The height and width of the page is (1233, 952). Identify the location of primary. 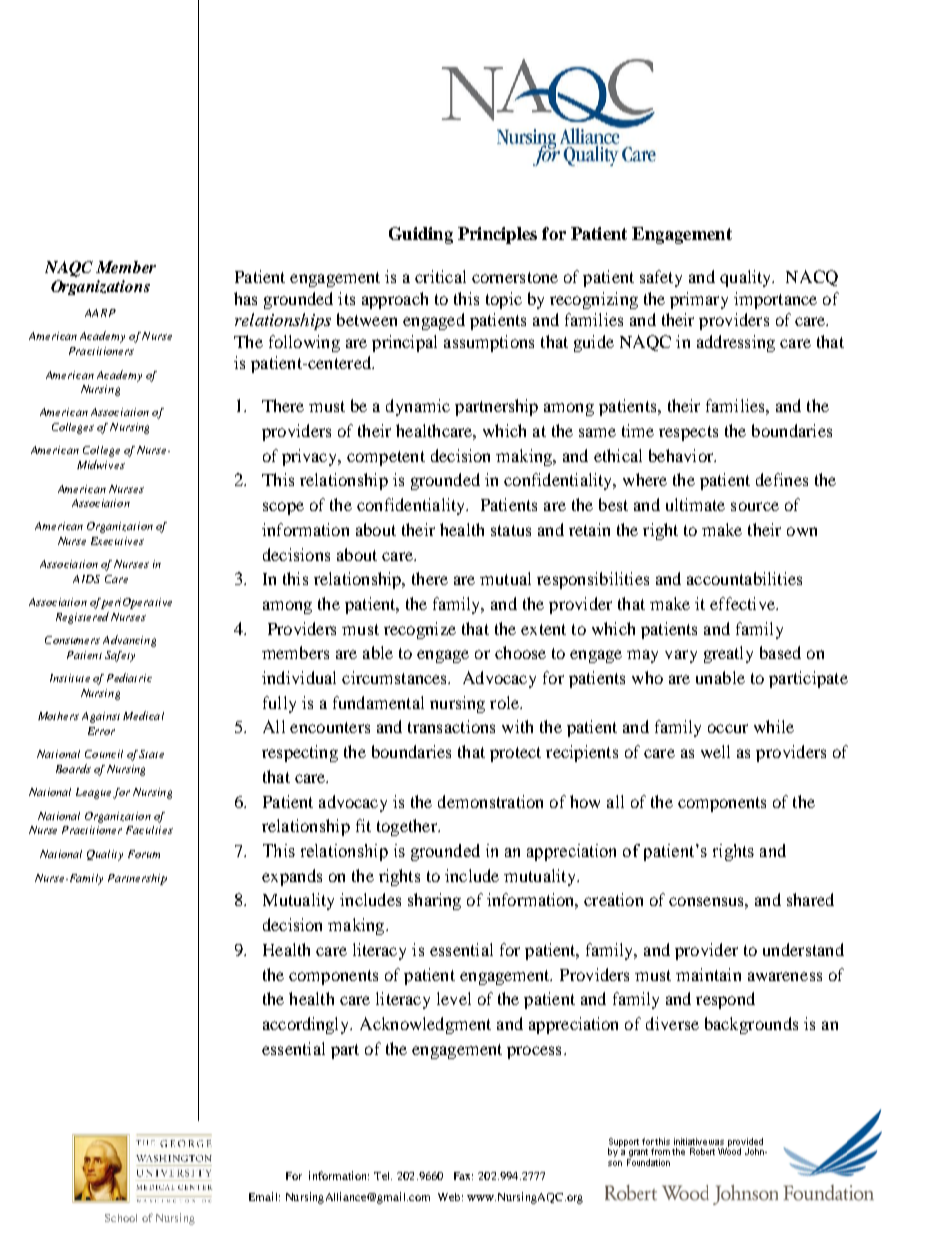
(699, 300).
